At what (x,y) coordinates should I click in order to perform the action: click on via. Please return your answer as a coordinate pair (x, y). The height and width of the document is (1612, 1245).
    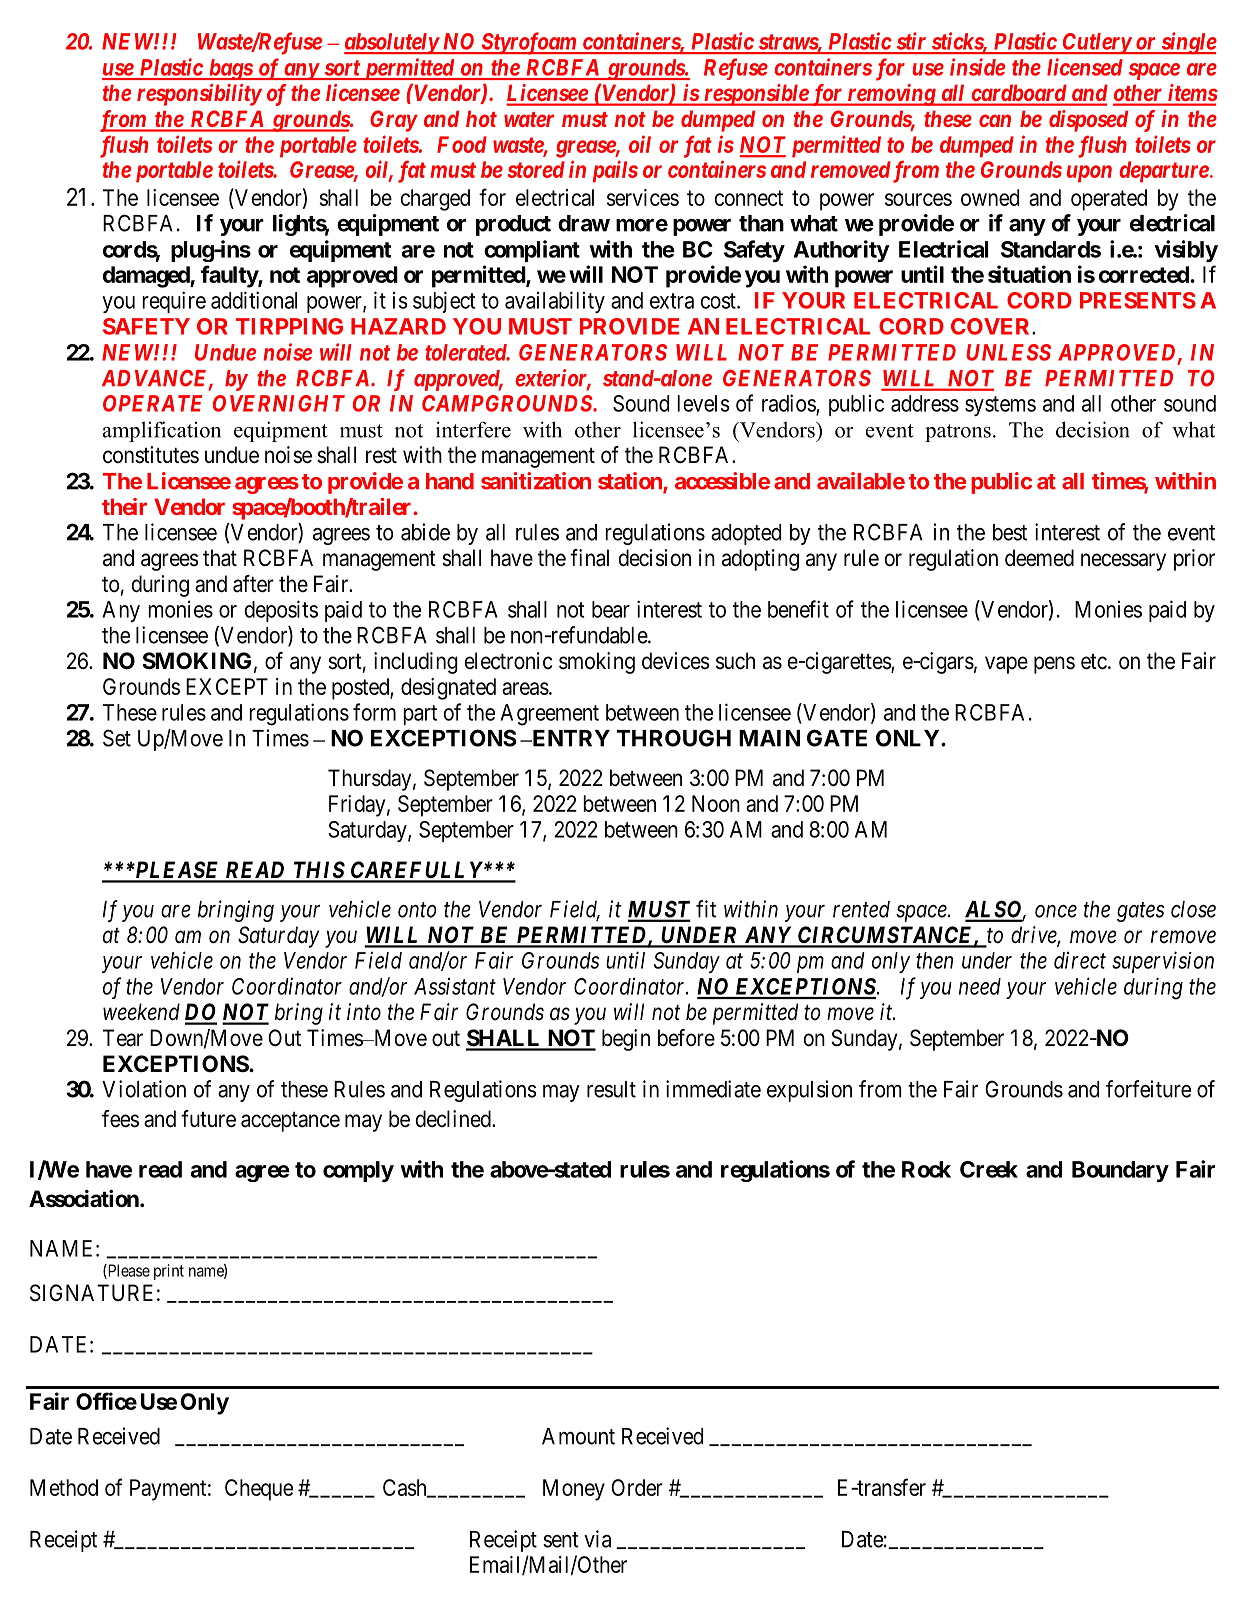
    Looking at the image, I should click on (597, 1539).
